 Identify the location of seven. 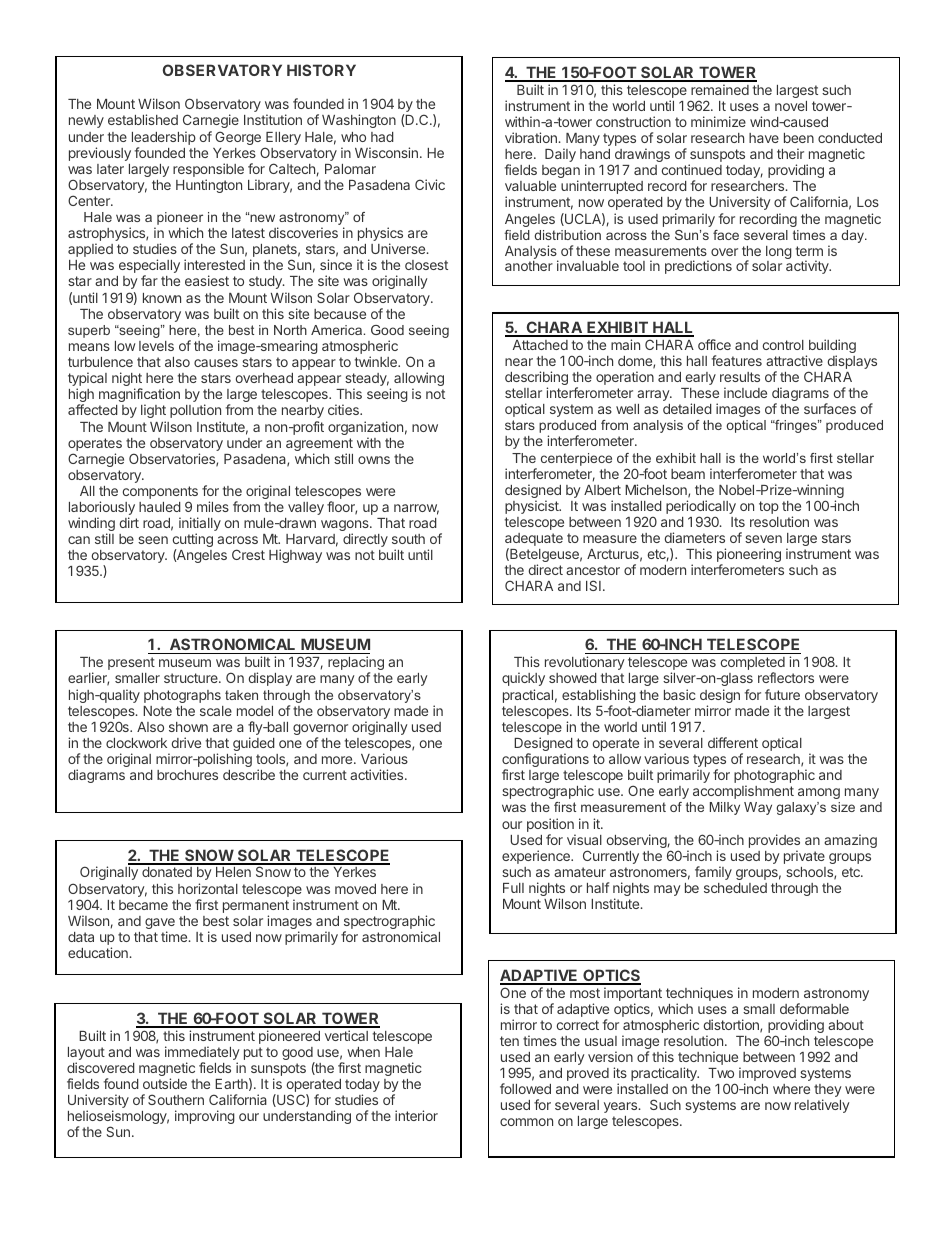
(763, 539).
